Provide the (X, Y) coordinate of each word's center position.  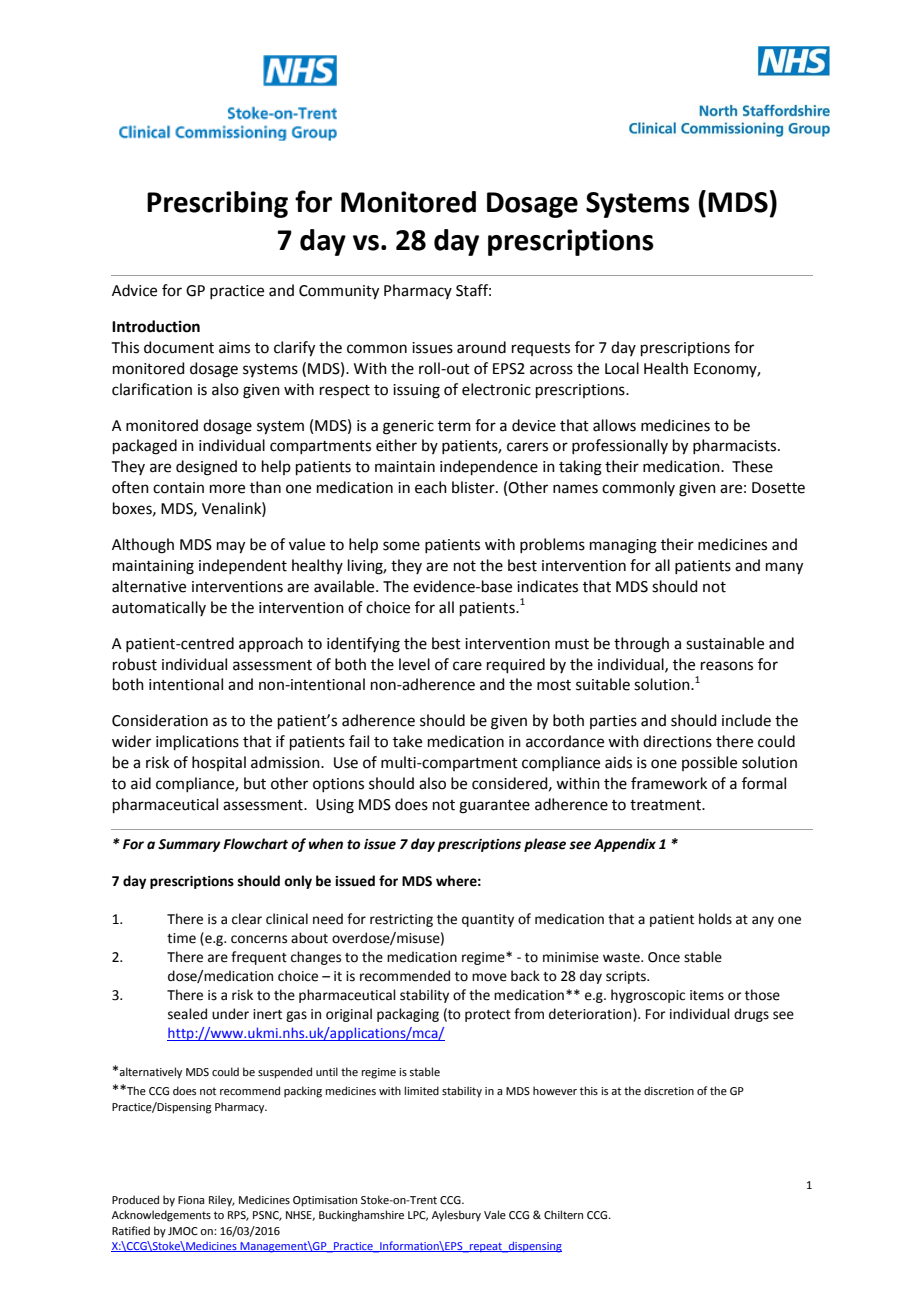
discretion (669, 1090)
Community (339, 292)
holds (715, 919)
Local (622, 368)
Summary (189, 845)
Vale (495, 1214)
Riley (222, 1201)
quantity (488, 920)
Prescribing (217, 204)
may (231, 547)
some (401, 546)
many (784, 568)
